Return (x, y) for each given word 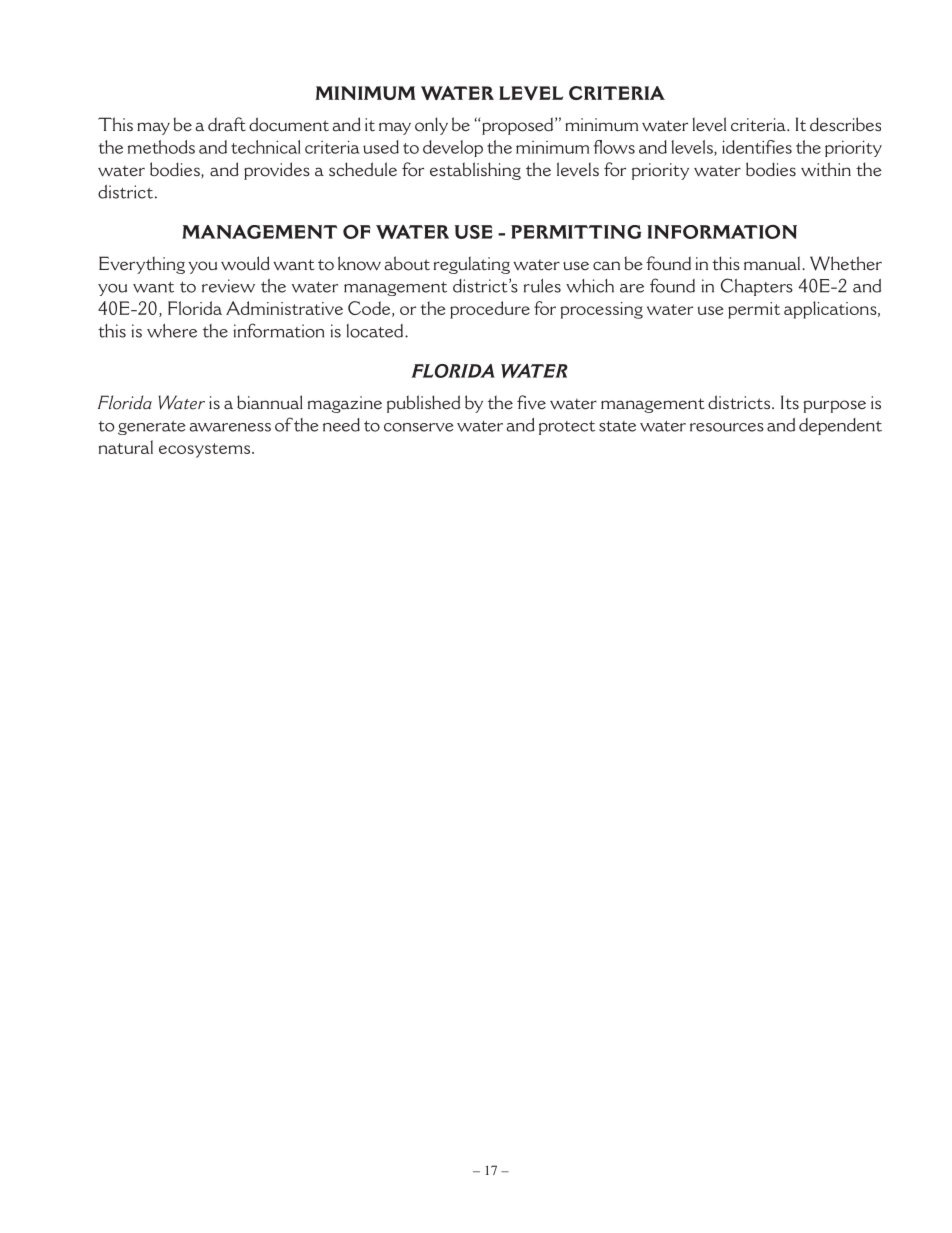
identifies (757, 147)
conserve (419, 427)
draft (227, 124)
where (172, 331)
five (531, 402)
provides (277, 171)
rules (542, 286)
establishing (475, 171)
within (826, 169)
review (228, 286)
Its (790, 402)
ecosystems (206, 450)
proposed (518, 126)
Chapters (757, 287)
